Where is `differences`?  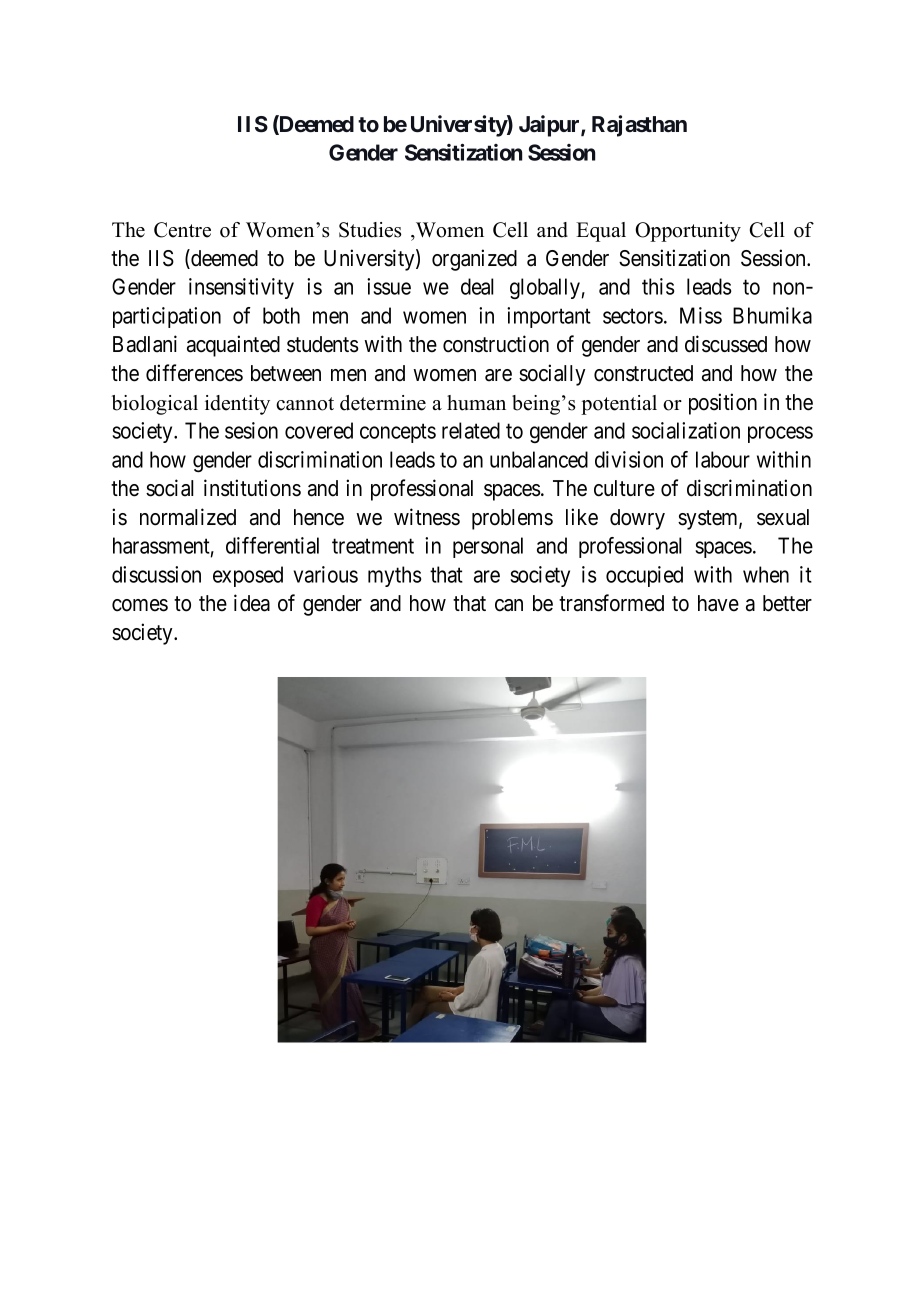 differences is located at coordinates (194, 373).
